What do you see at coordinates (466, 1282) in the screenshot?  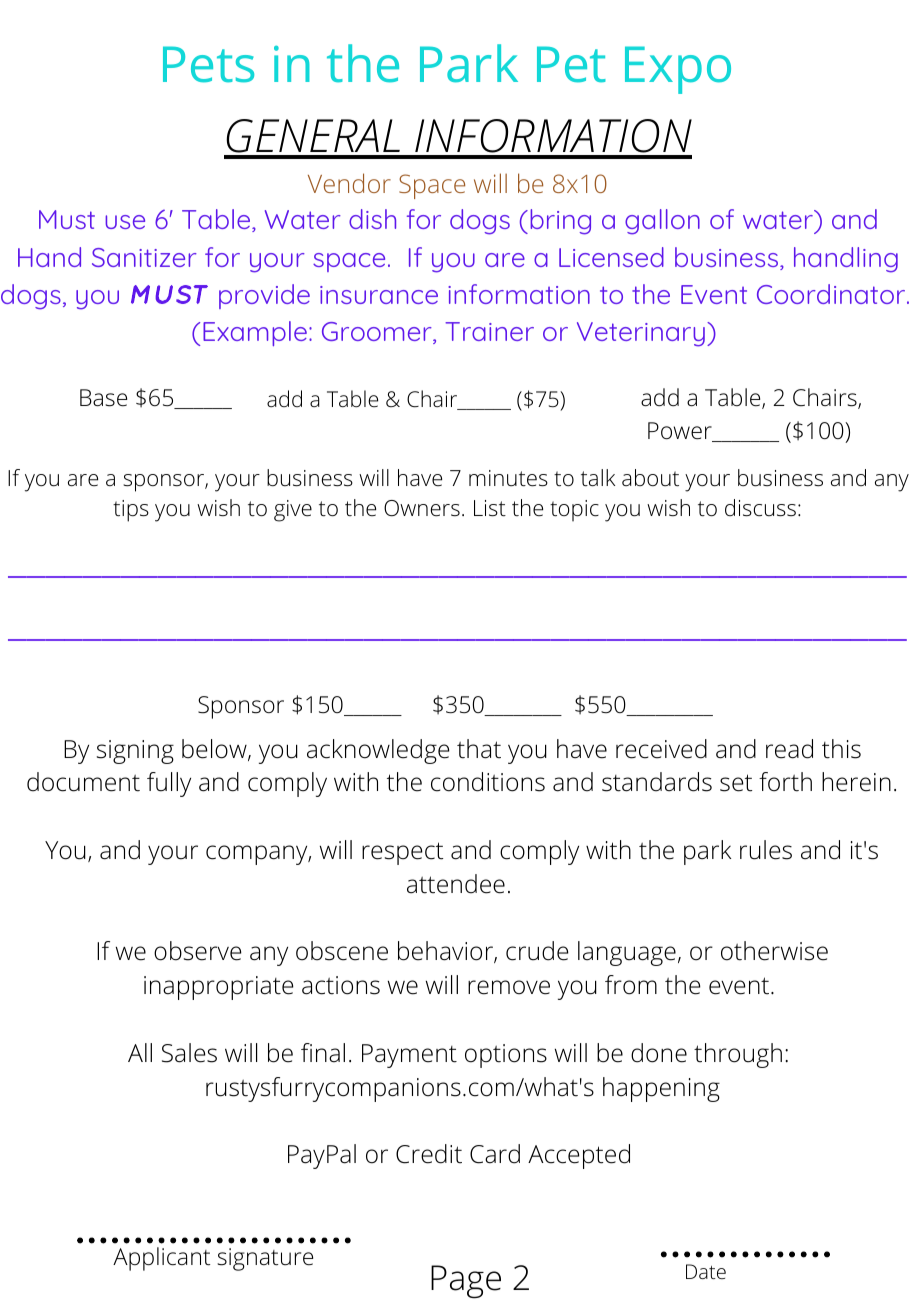 I see `Page` at bounding box center [466, 1282].
